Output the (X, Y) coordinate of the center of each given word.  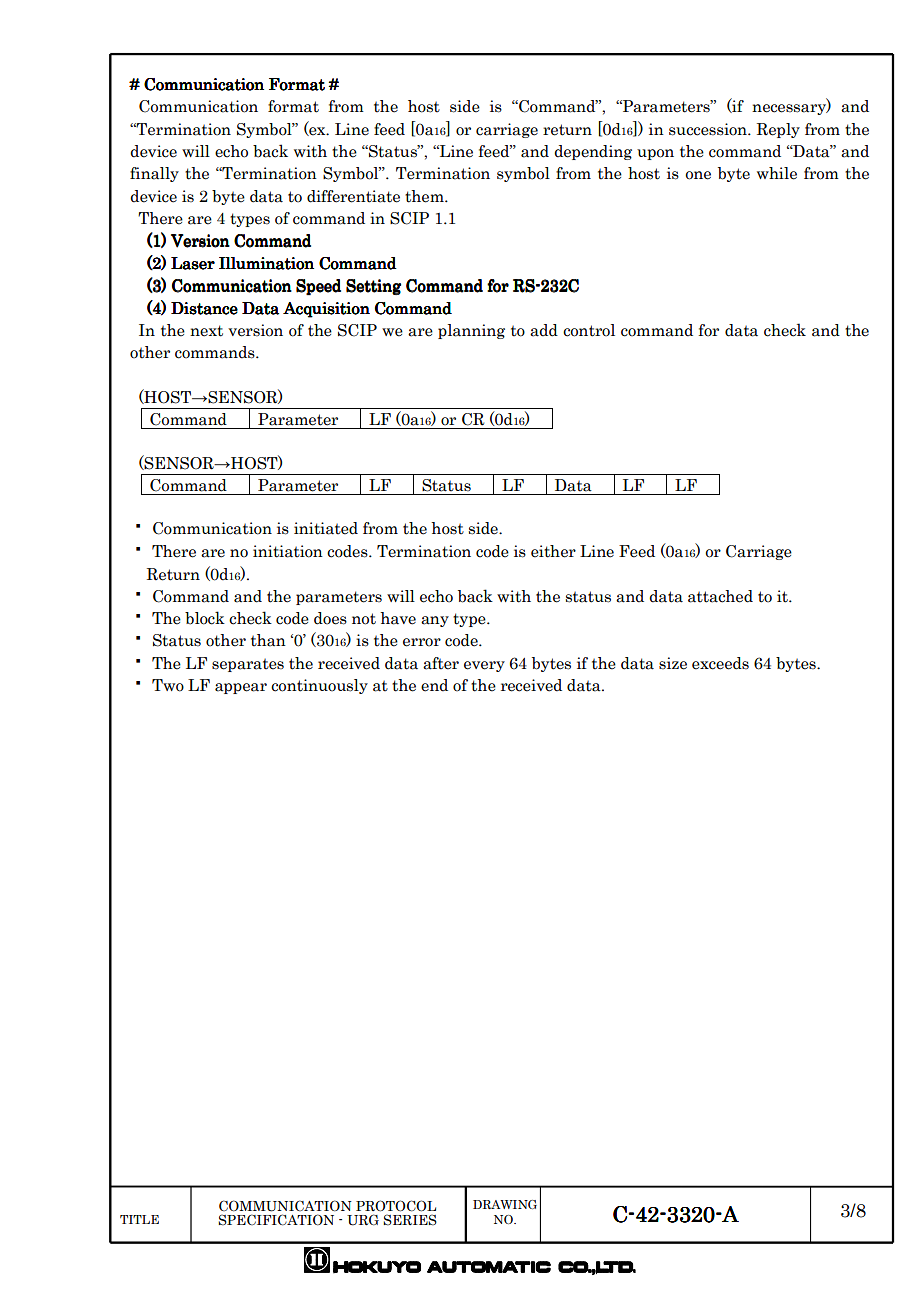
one (698, 175)
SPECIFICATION (276, 1220)
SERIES (410, 1220)
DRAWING (505, 1204)
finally (154, 174)
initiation (288, 551)
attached (720, 596)
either (553, 551)
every (484, 666)
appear (241, 688)
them (425, 196)
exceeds (720, 663)
